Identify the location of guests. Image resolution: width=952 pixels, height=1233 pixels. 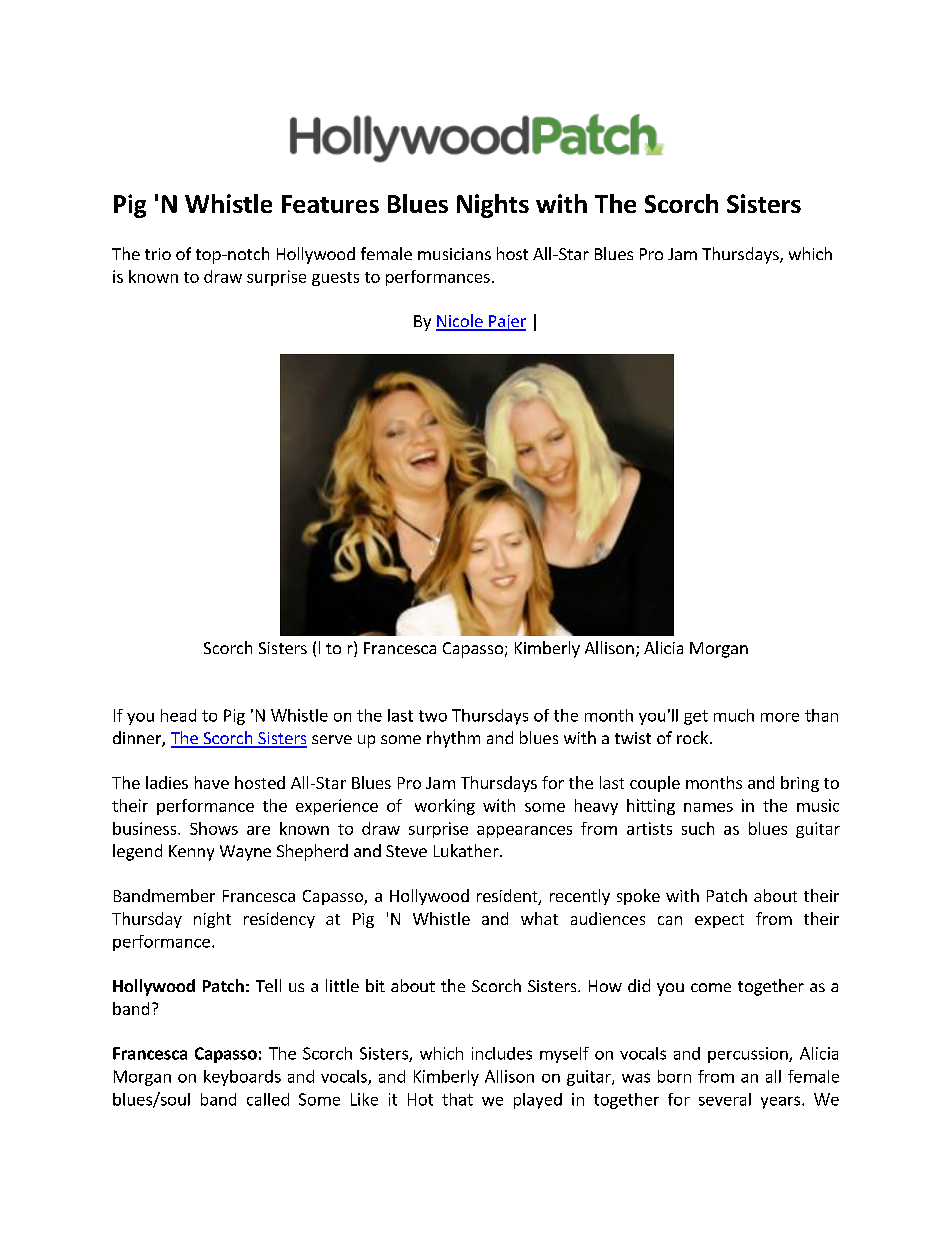
(335, 279).
